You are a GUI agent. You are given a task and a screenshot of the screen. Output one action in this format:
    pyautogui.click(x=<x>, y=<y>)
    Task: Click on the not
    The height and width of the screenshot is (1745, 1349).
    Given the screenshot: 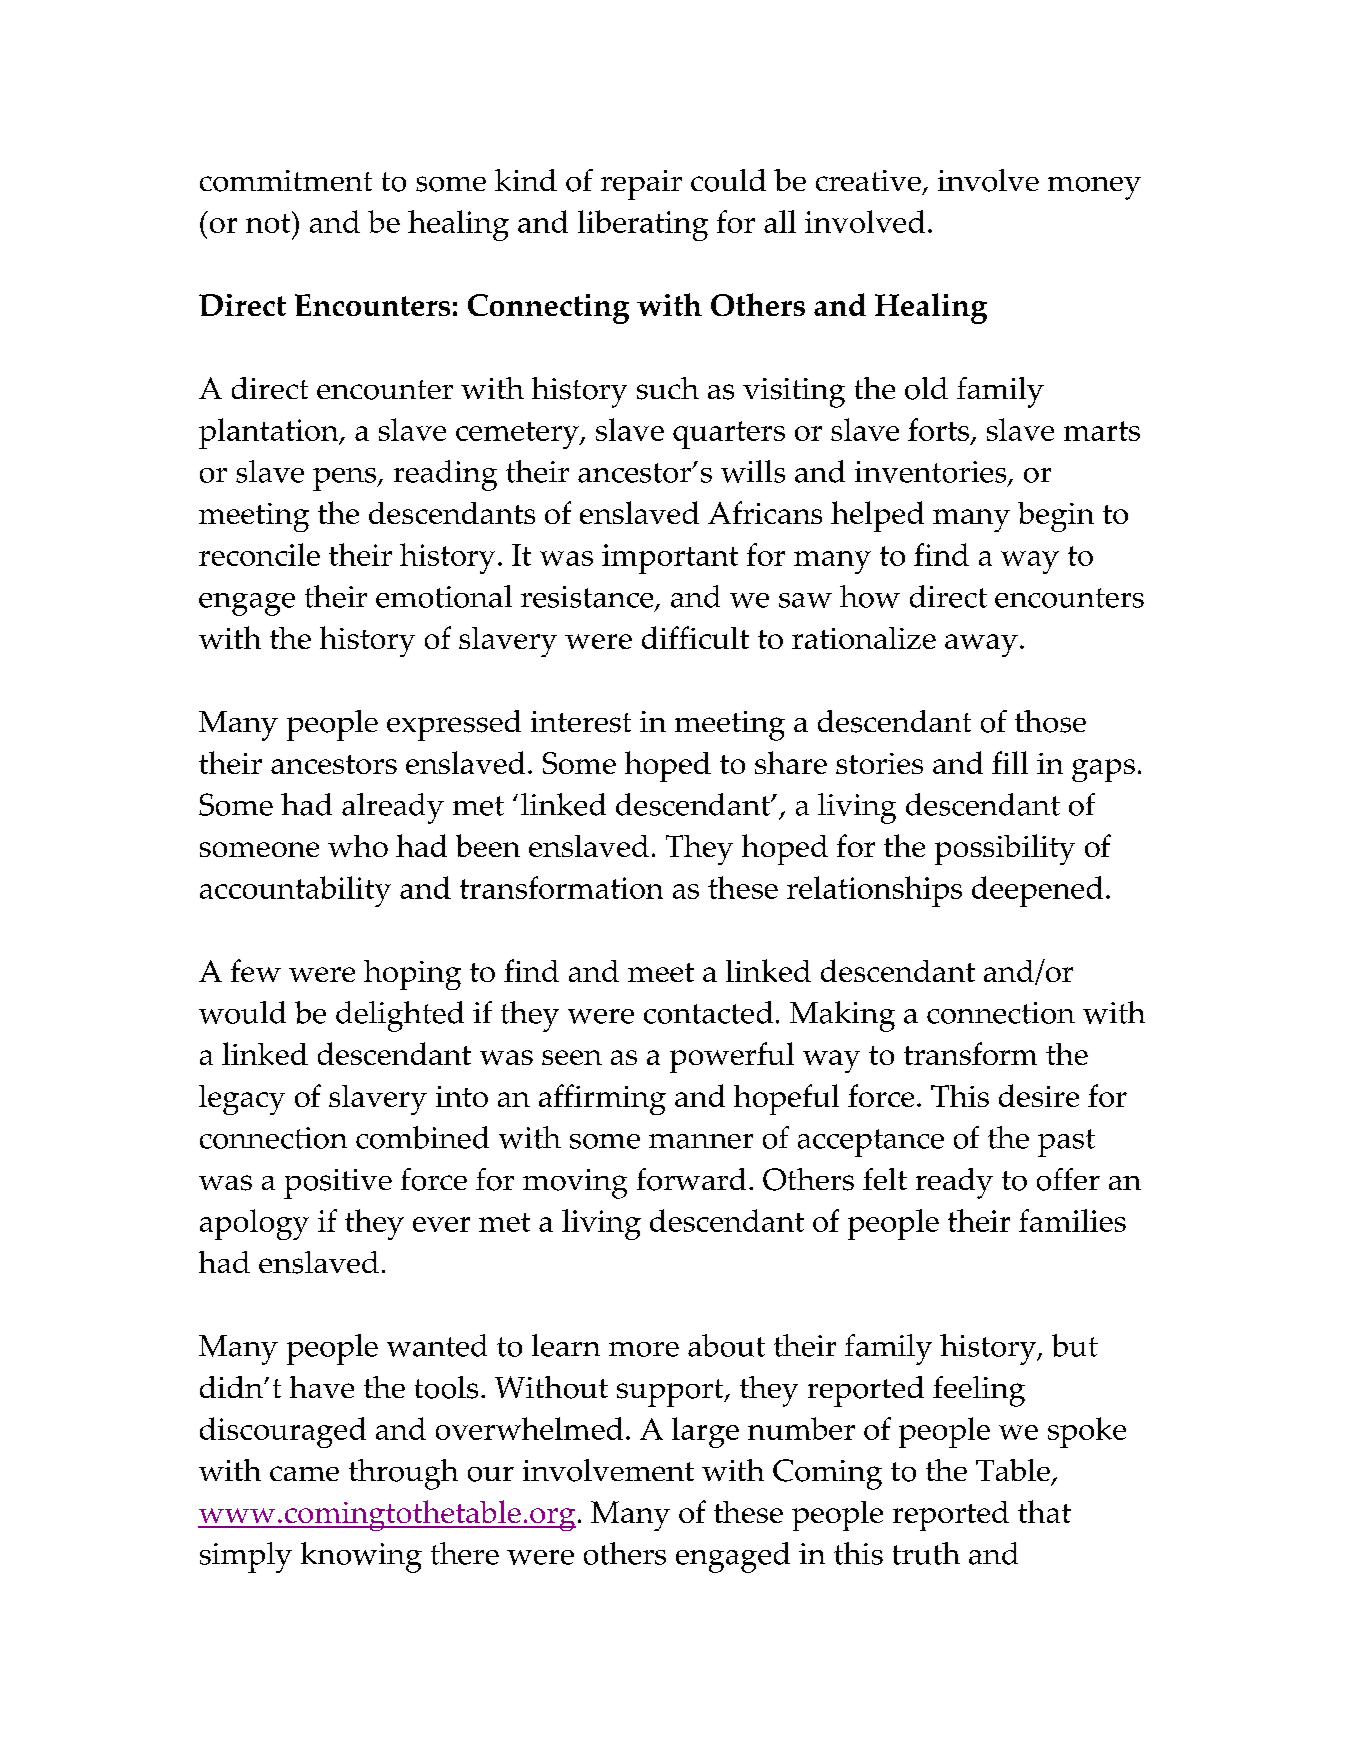 What is the action you would take?
    pyautogui.click(x=269, y=222)
